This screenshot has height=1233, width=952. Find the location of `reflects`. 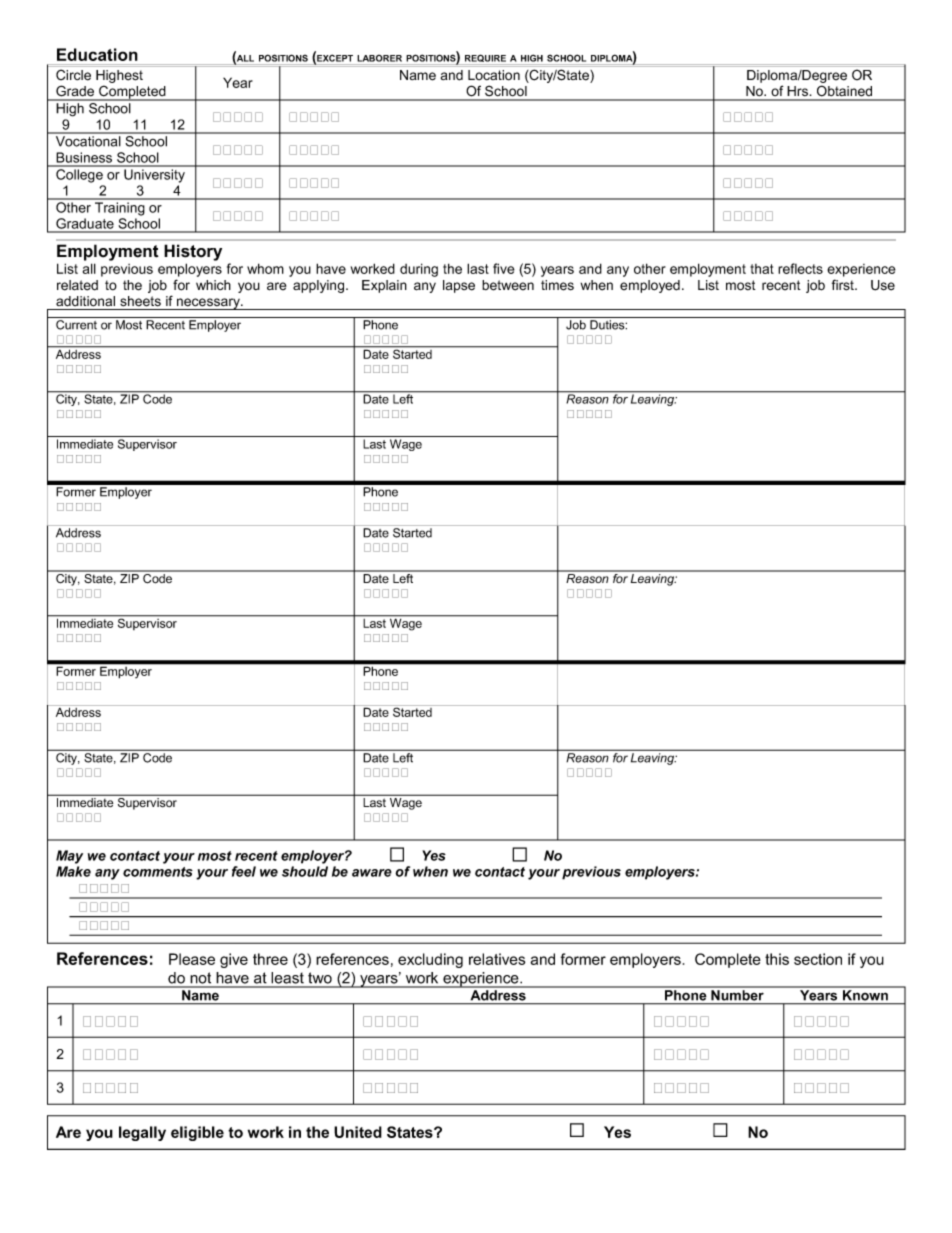

reflects is located at coordinates (800, 268).
